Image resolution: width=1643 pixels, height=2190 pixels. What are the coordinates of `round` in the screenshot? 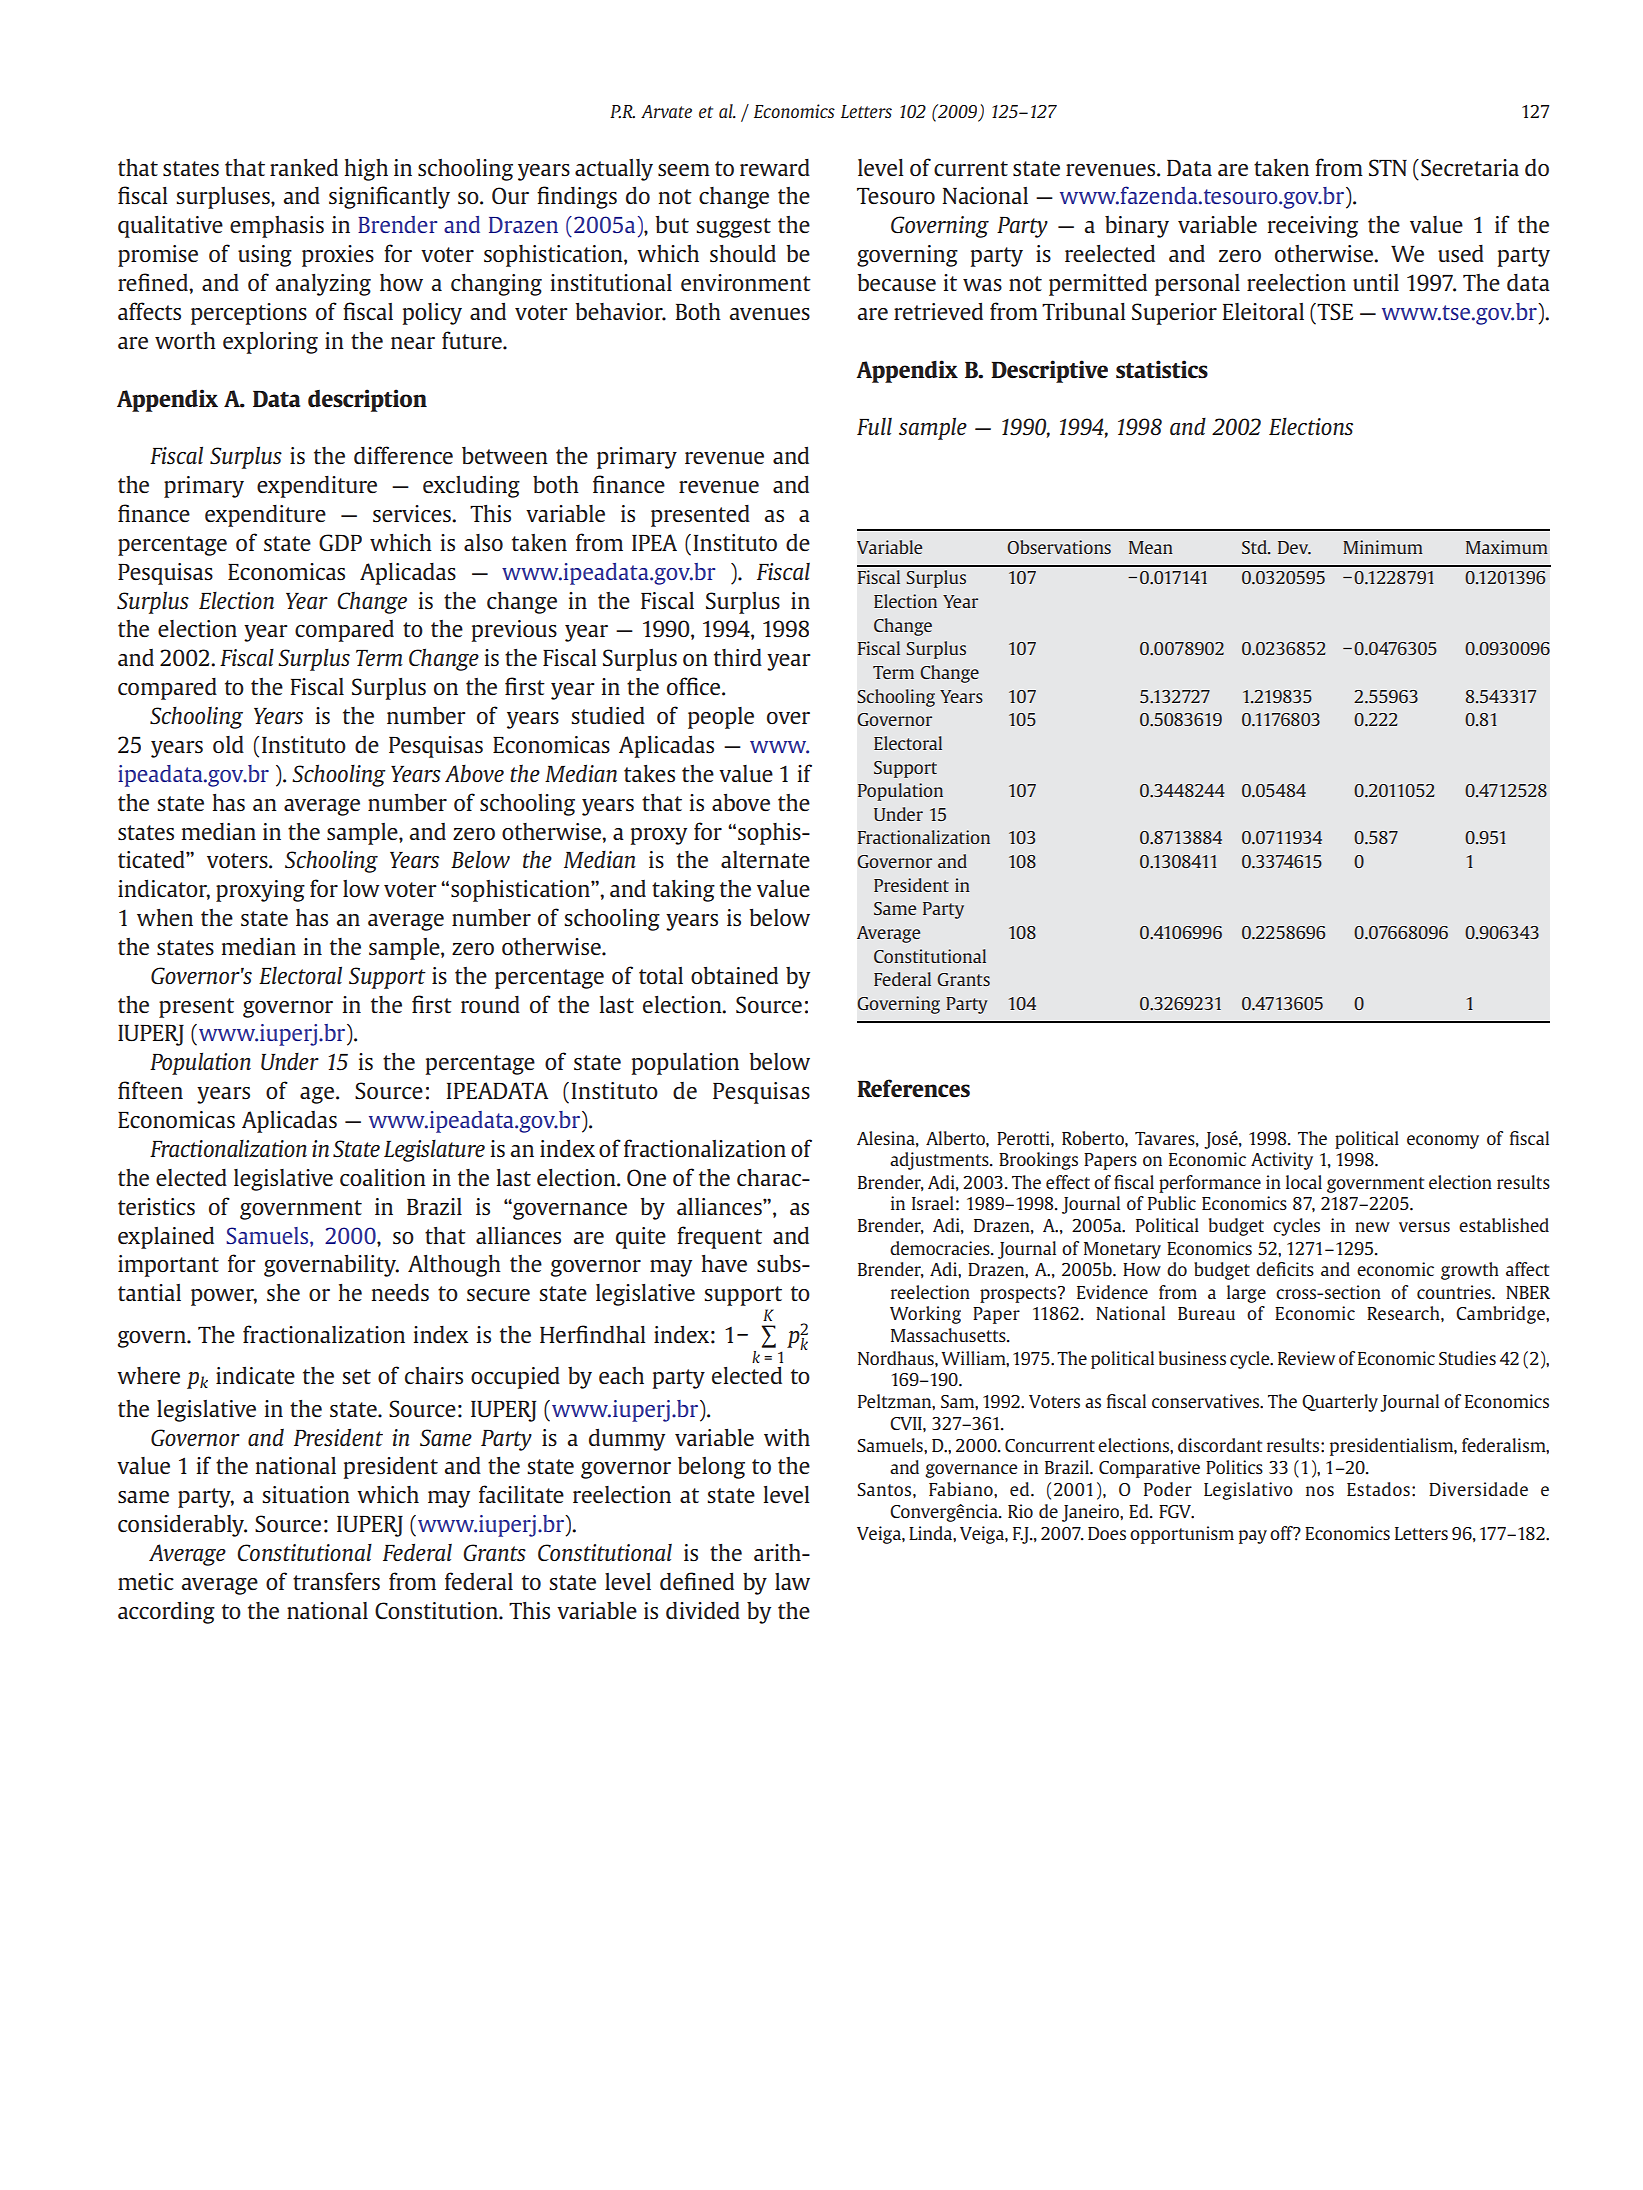 It's located at (490, 1004).
